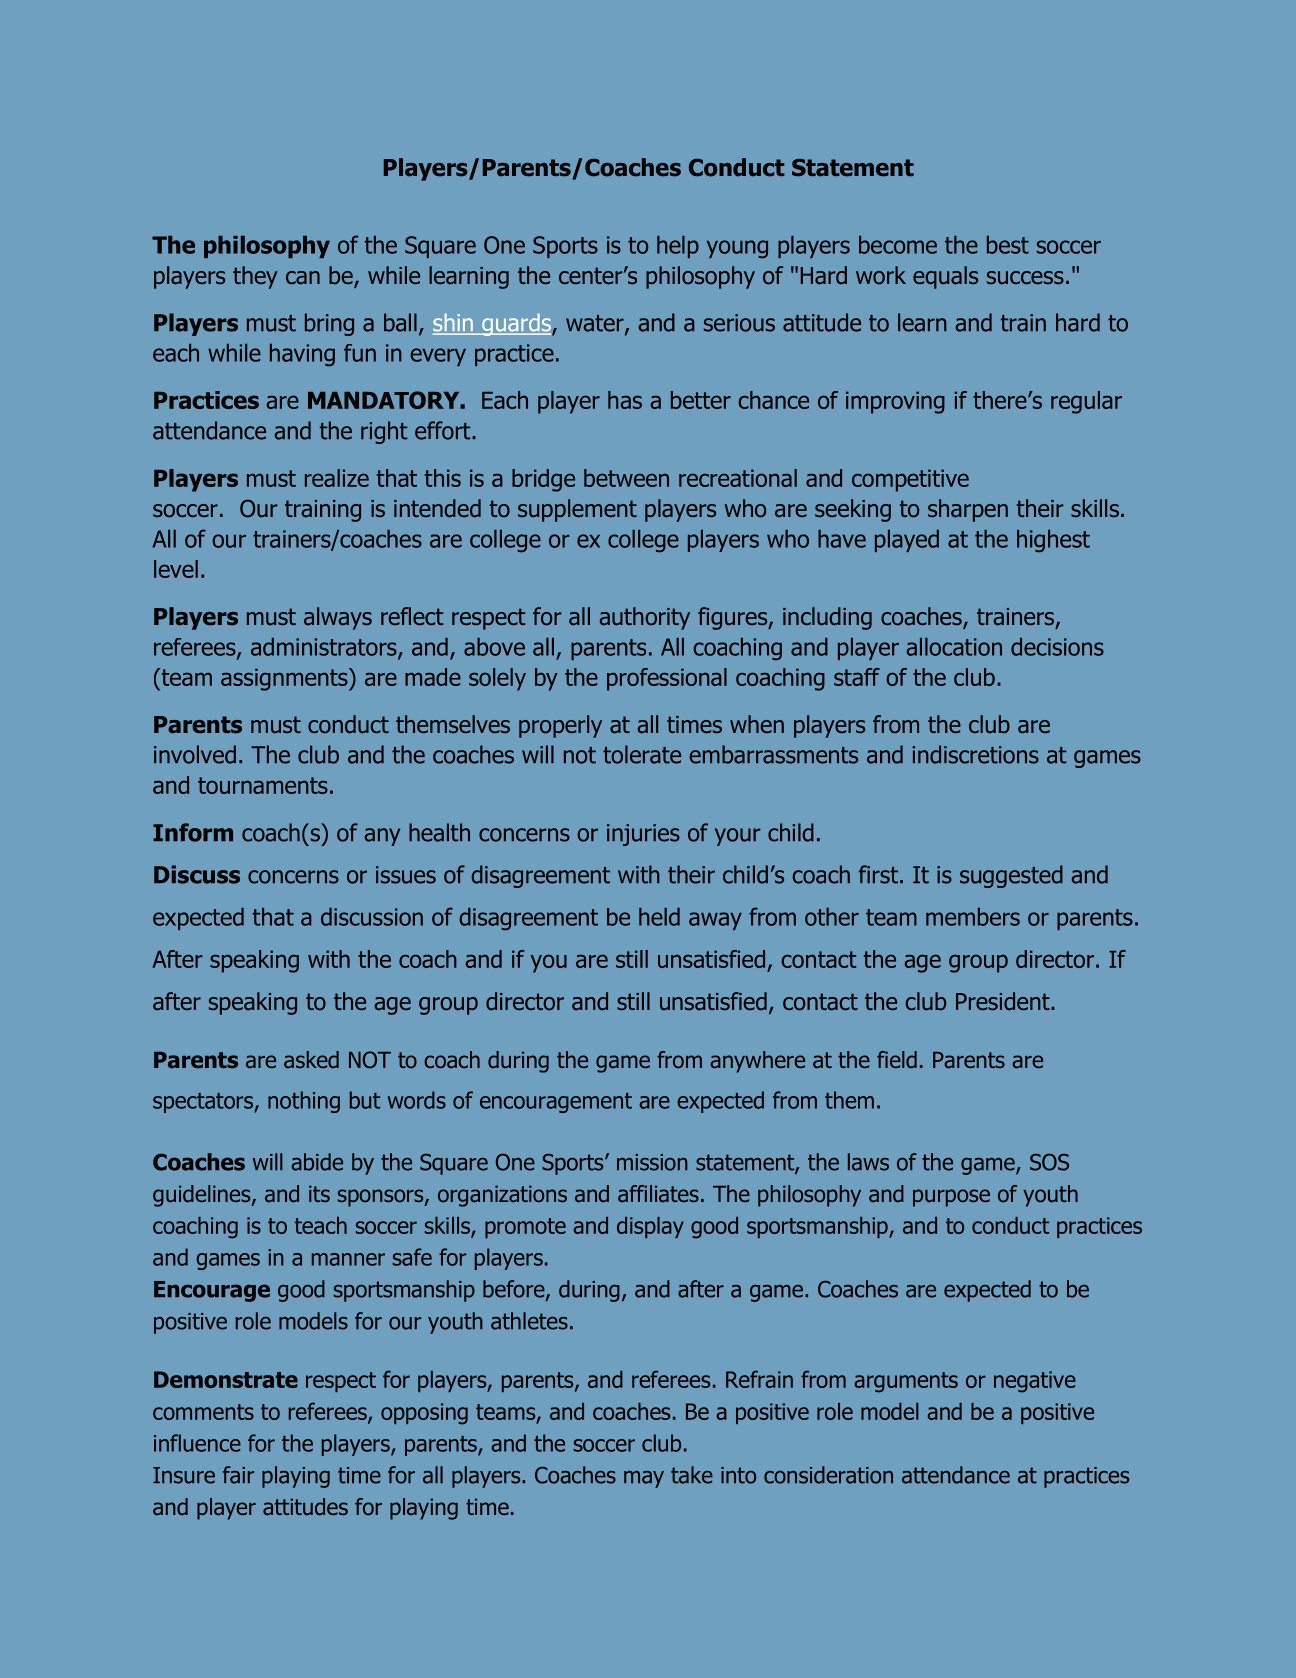 This document has width=1296, height=1678. I want to click on help, so click(678, 247).
